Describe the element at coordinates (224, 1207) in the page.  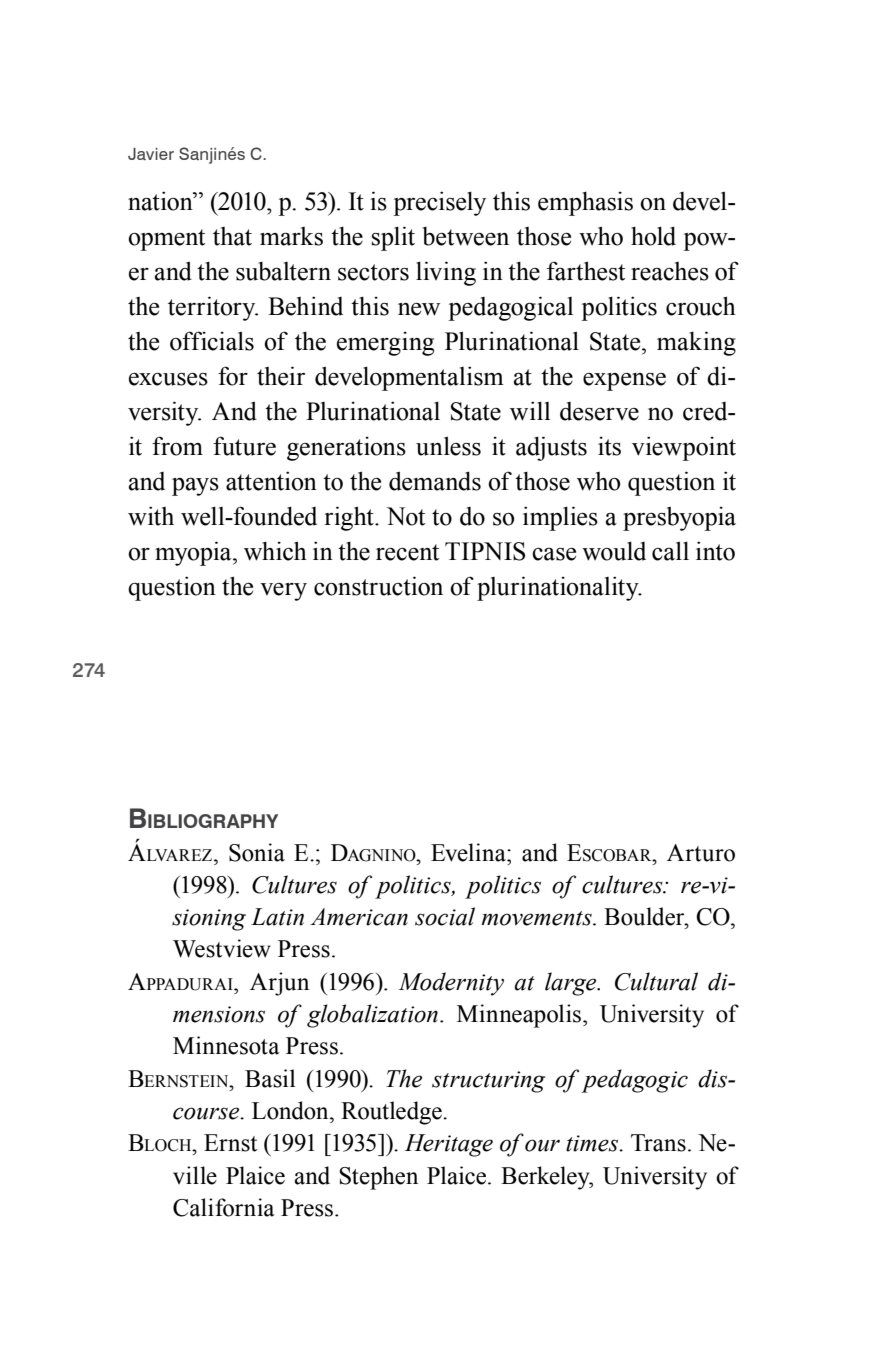
I see `California` at that location.
